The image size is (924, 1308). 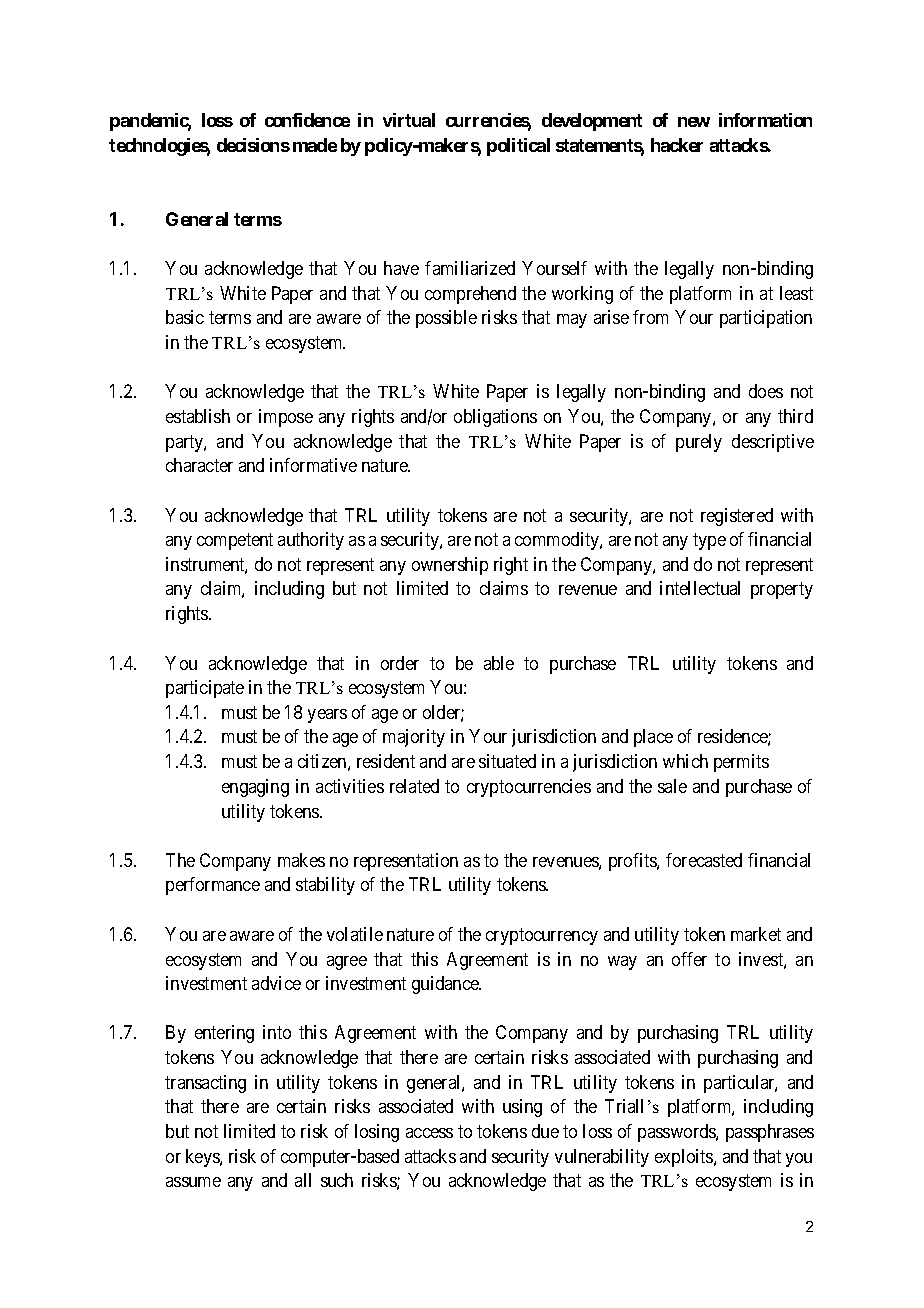 What do you see at coordinates (694, 122) in the page?
I see `new` at bounding box center [694, 122].
